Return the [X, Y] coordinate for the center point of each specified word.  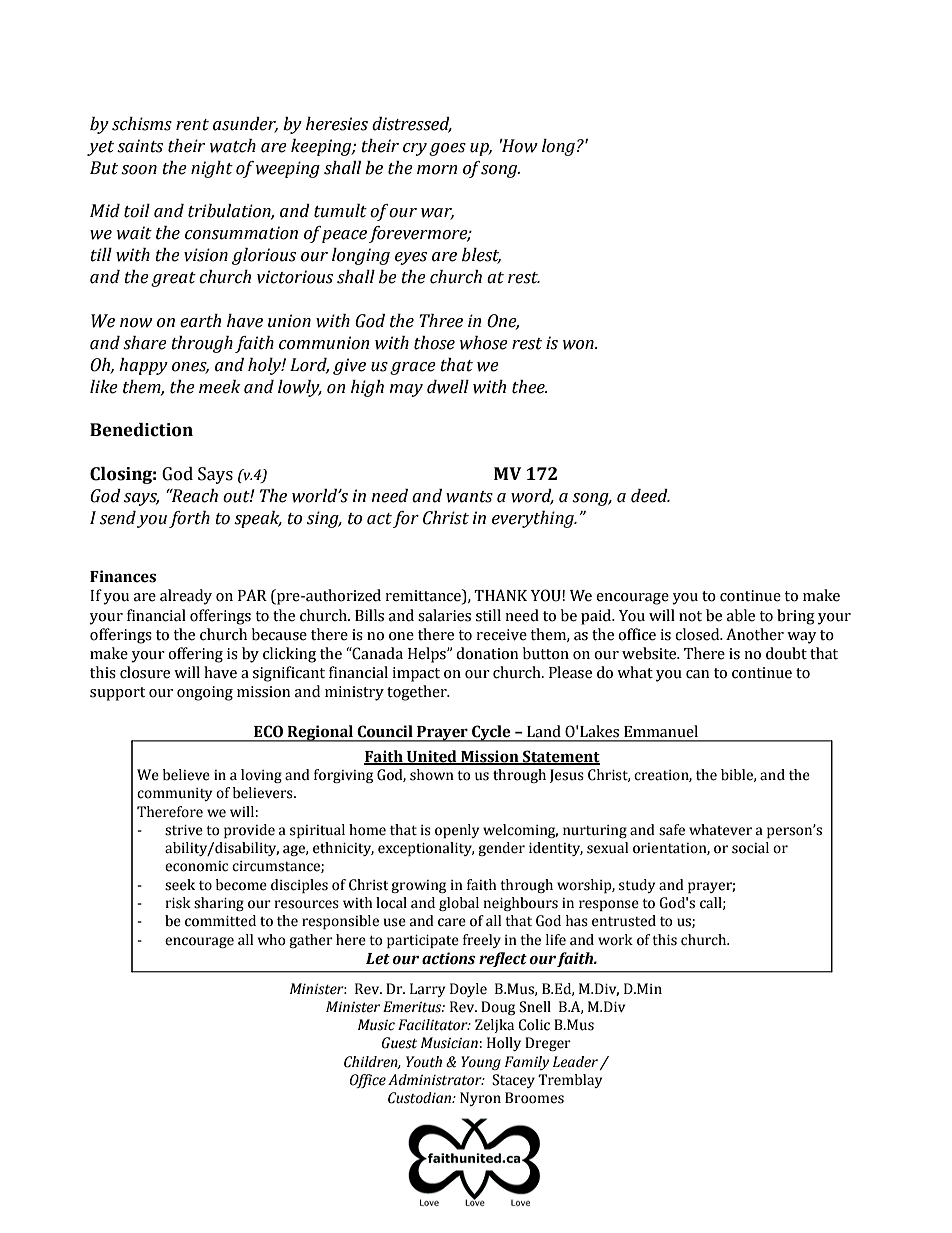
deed [650, 496]
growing [418, 886]
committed [220, 921]
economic [196, 866]
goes [447, 149]
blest [481, 256]
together [418, 693]
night [212, 169]
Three [441, 321]
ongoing [205, 693]
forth [189, 519]
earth [200, 321]
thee [529, 387]
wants [469, 497]
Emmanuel [661, 731]
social [750, 848]
